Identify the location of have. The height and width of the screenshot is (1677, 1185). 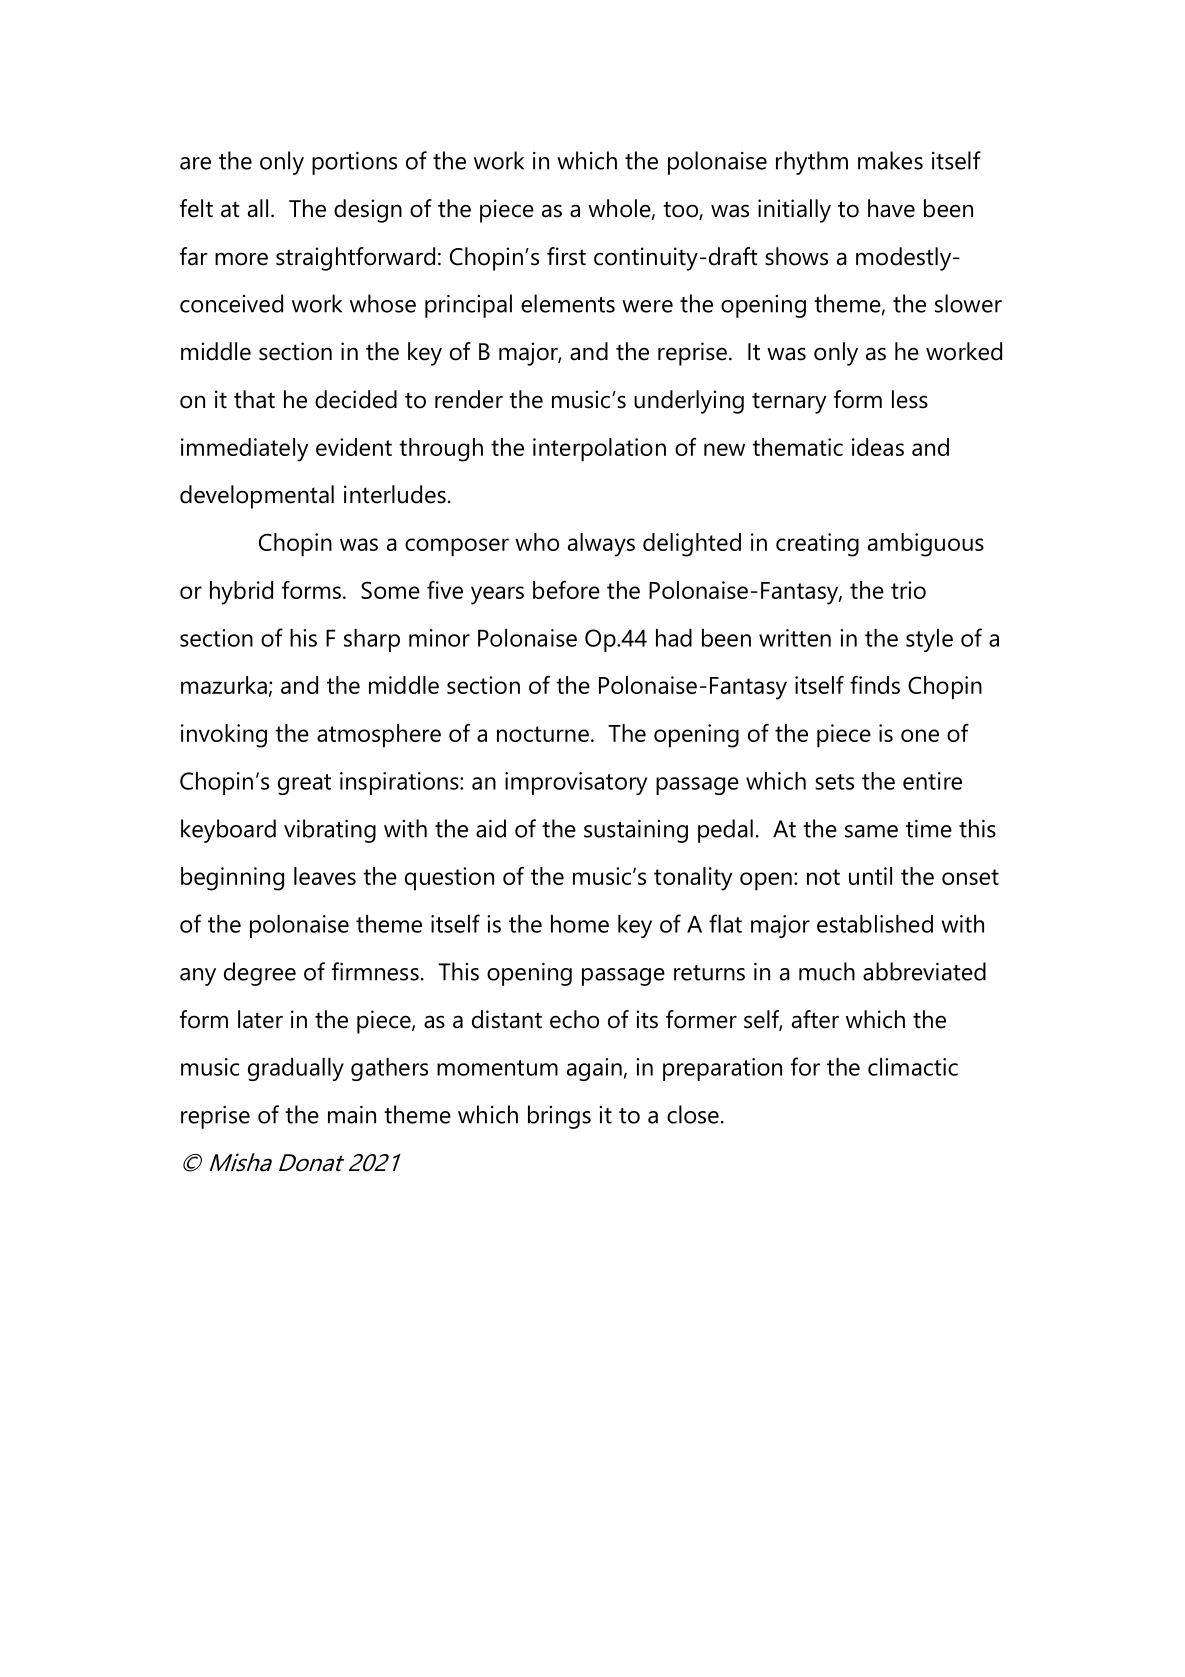
(891, 208).
